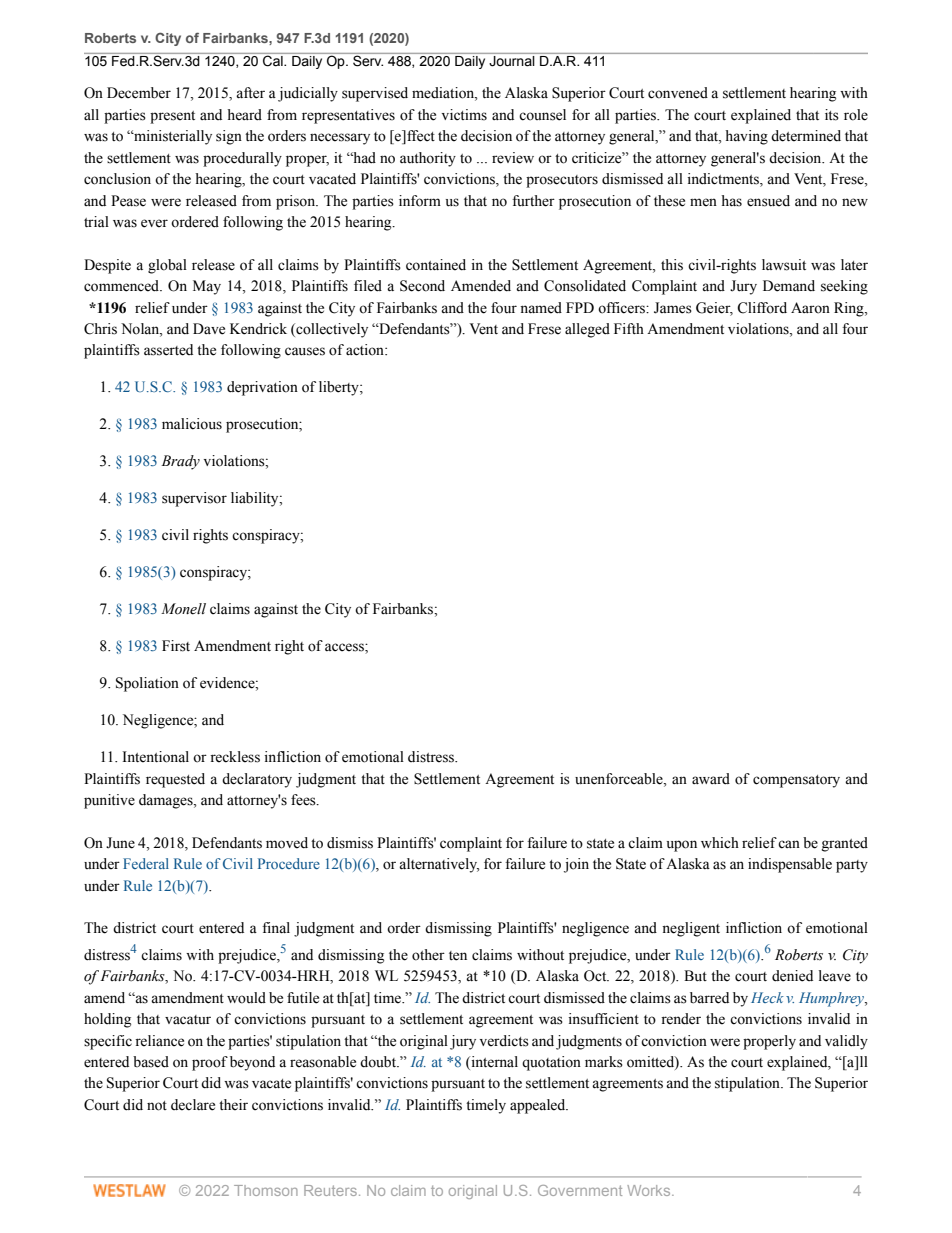 This document has width=952, height=1233. What do you see at coordinates (539, 1106) in the document?
I see `appealed` at bounding box center [539, 1106].
